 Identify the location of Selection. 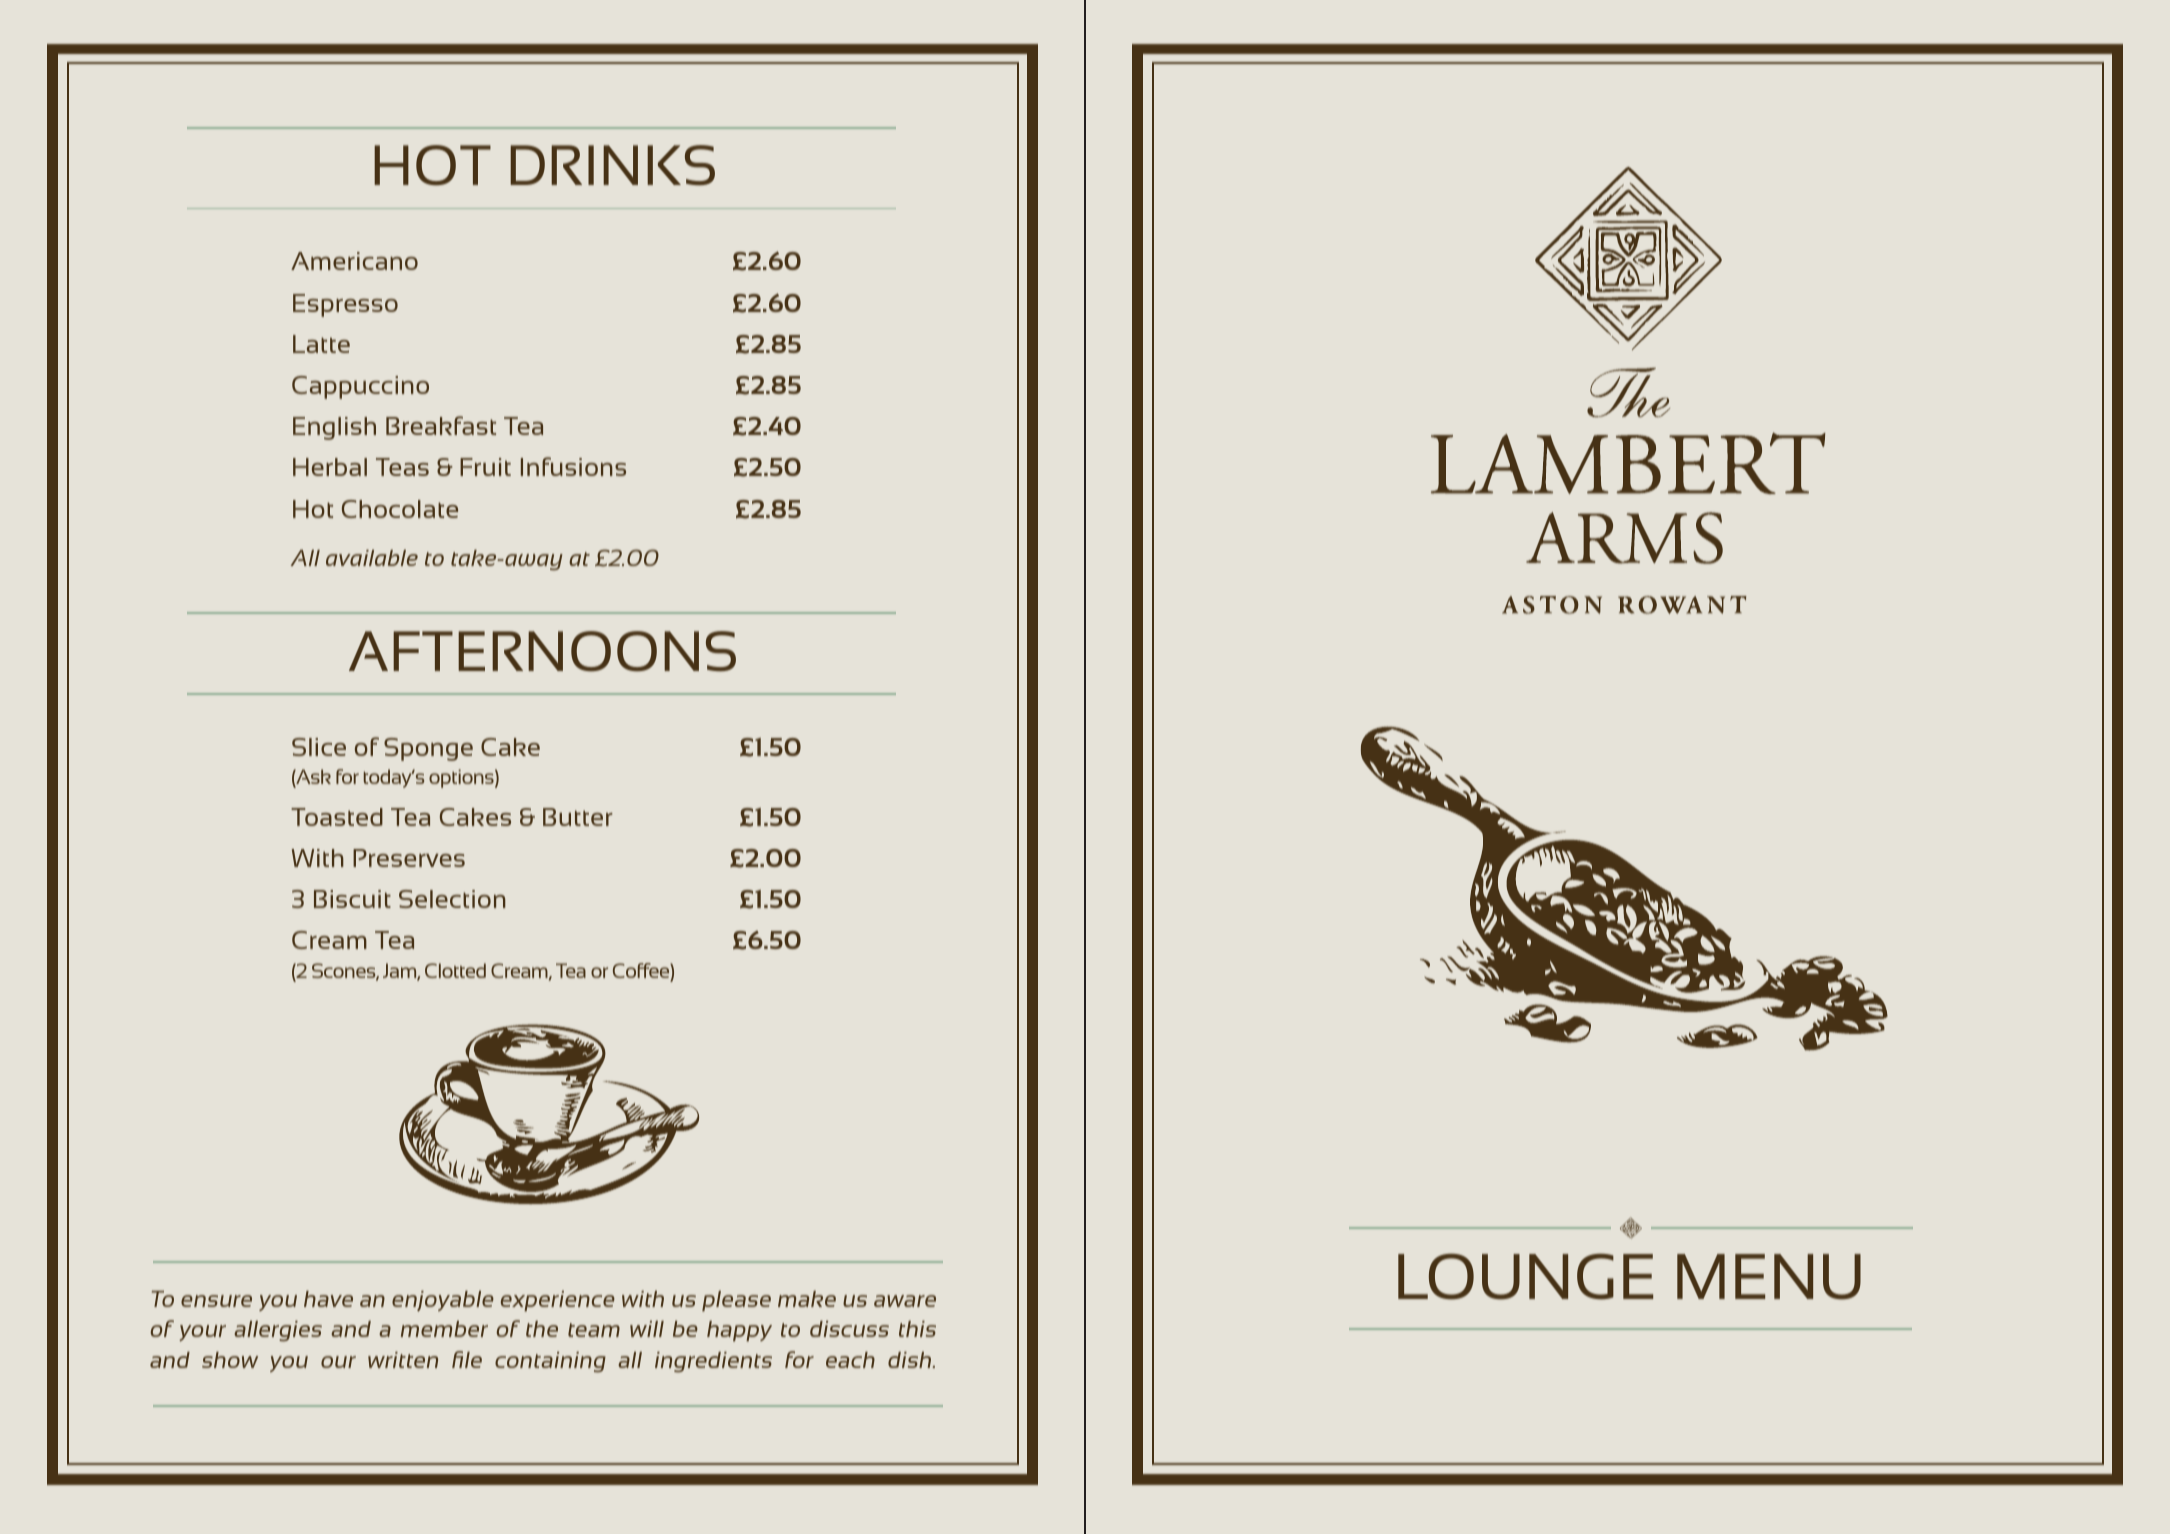
(452, 899).
